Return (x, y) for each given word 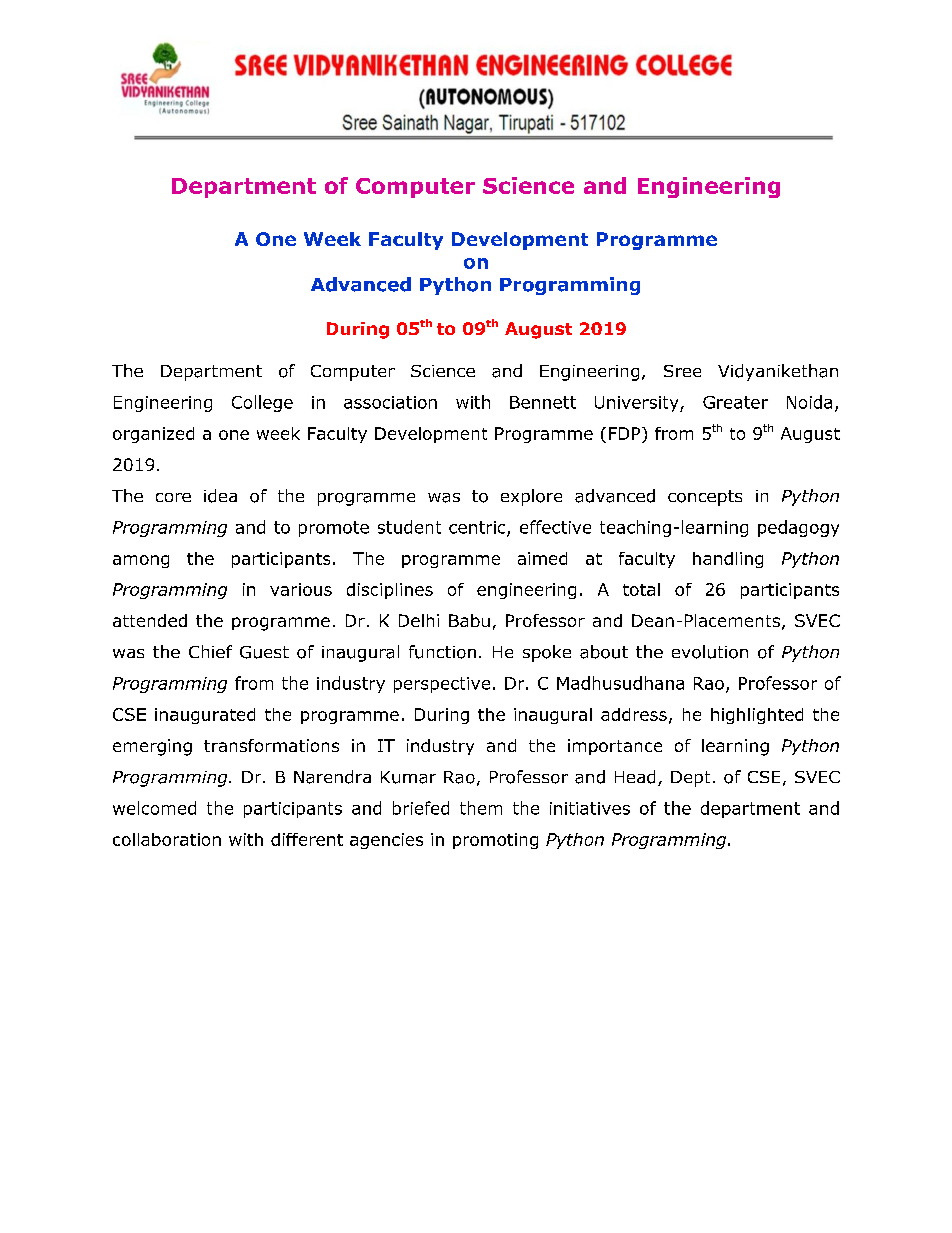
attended (150, 620)
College (262, 403)
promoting (495, 841)
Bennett (543, 402)
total (641, 589)
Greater (735, 402)
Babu (469, 620)
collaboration (167, 839)
